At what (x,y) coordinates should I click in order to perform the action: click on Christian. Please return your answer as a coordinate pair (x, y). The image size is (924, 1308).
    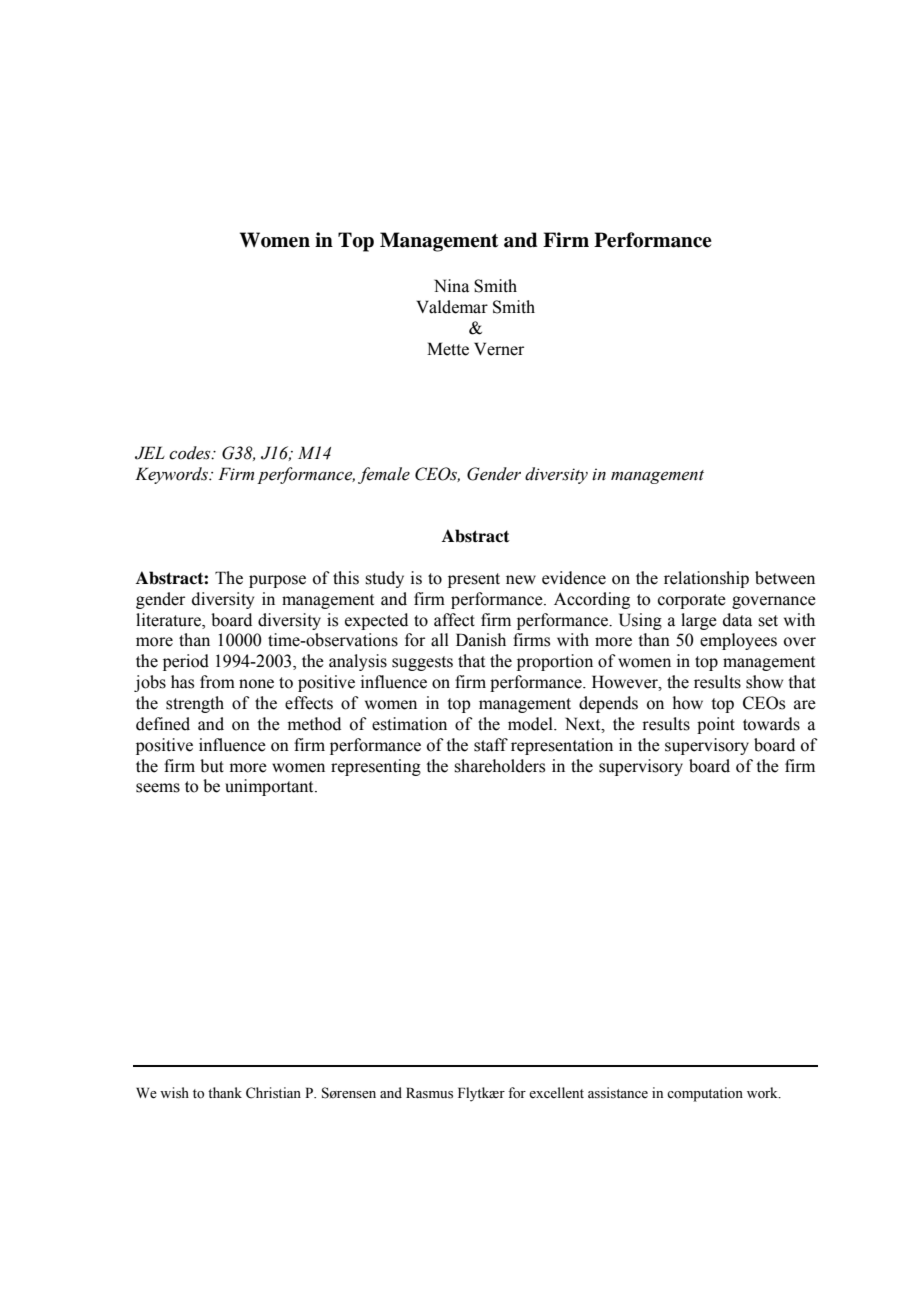
    Looking at the image, I should click on (273, 1093).
